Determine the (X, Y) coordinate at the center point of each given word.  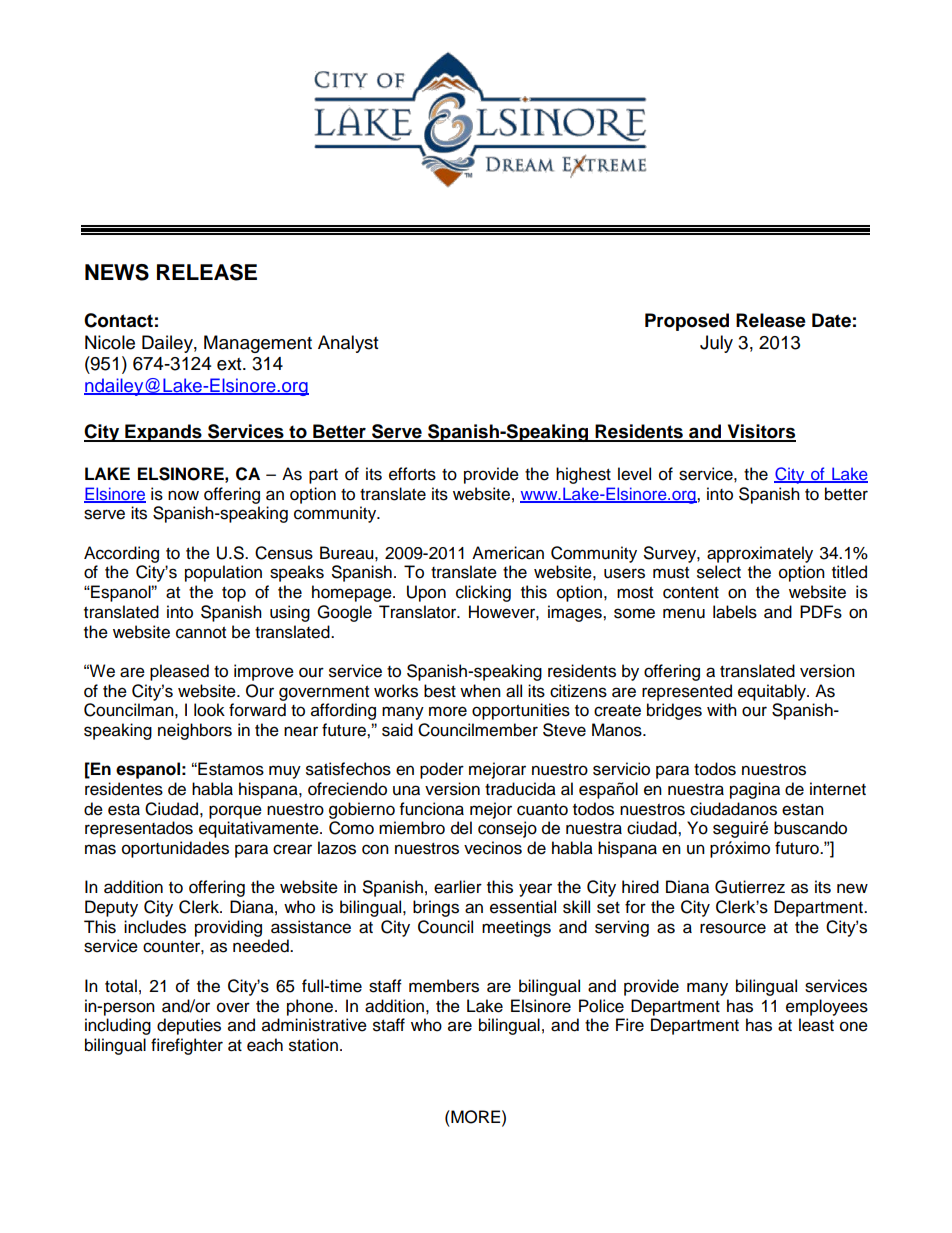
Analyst (348, 344)
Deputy (111, 908)
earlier (458, 887)
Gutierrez (750, 887)
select (719, 572)
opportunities (521, 711)
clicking (483, 593)
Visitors (760, 432)
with (722, 709)
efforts (412, 474)
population (223, 573)
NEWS (117, 272)
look (209, 710)
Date (831, 320)
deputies (189, 1026)
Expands (163, 433)
